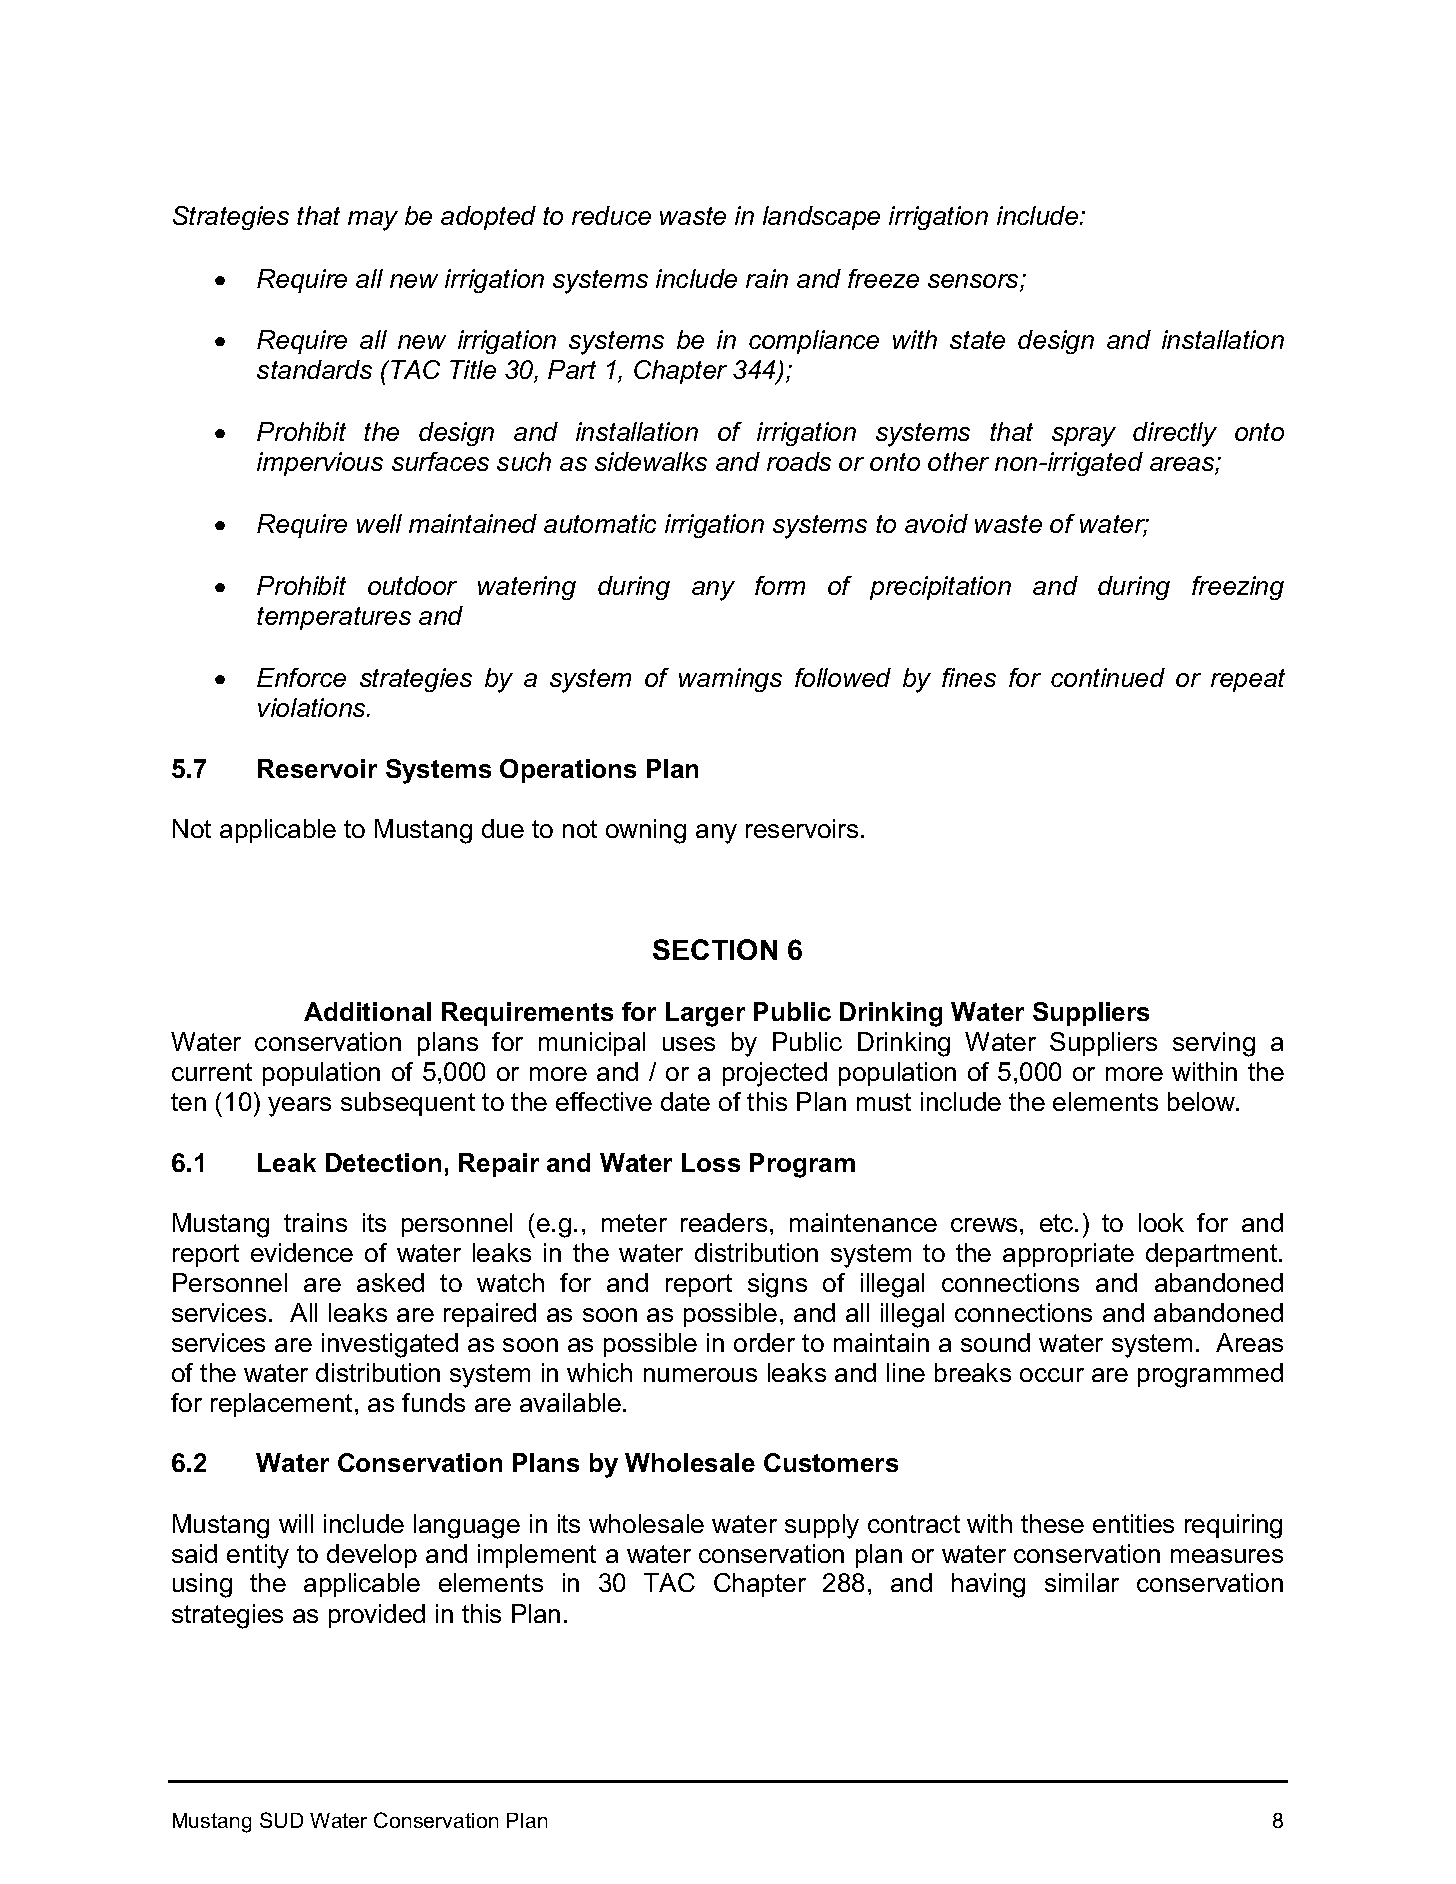 The height and width of the screenshot is (1884, 1456). What do you see at coordinates (503, 828) in the screenshot?
I see `due` at bounding box center [503, 828].
